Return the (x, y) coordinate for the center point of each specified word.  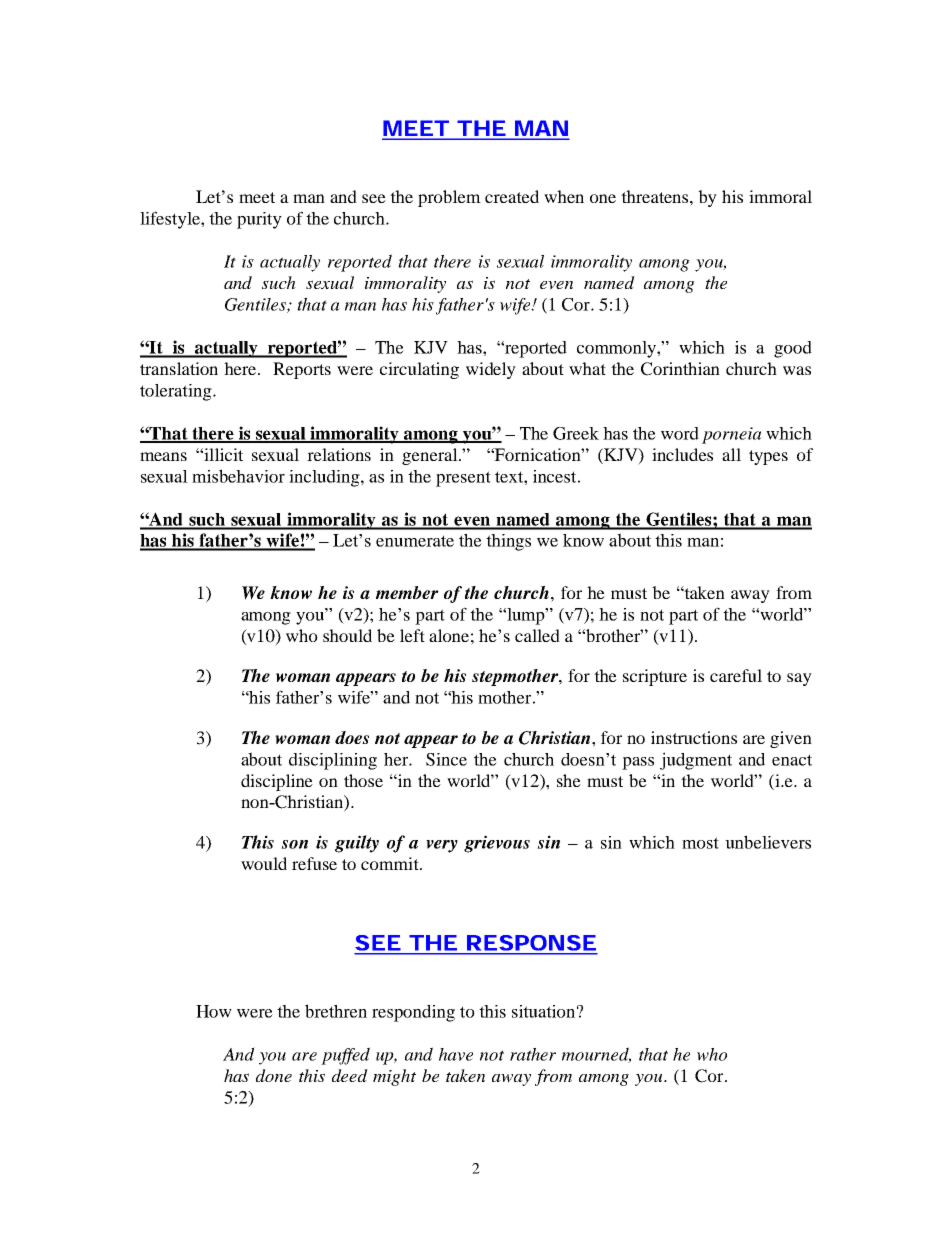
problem (449, 198)
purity (259, 220)
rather (533, 1054)
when (564, 196)
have (456, 1054)
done (274, 1075)
